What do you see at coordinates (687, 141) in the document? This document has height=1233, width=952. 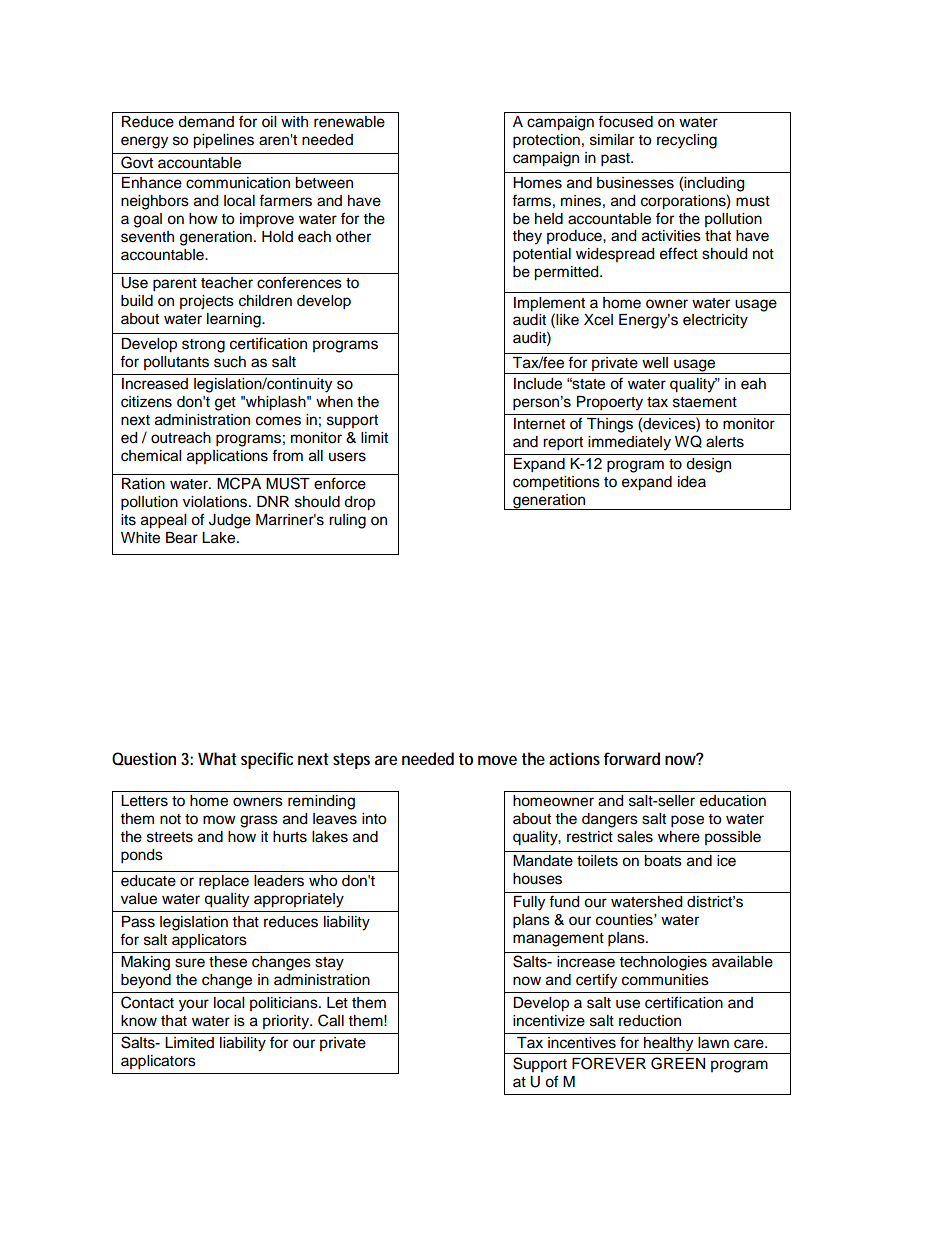 I see `recycling` at bounding box center [687, 141].
